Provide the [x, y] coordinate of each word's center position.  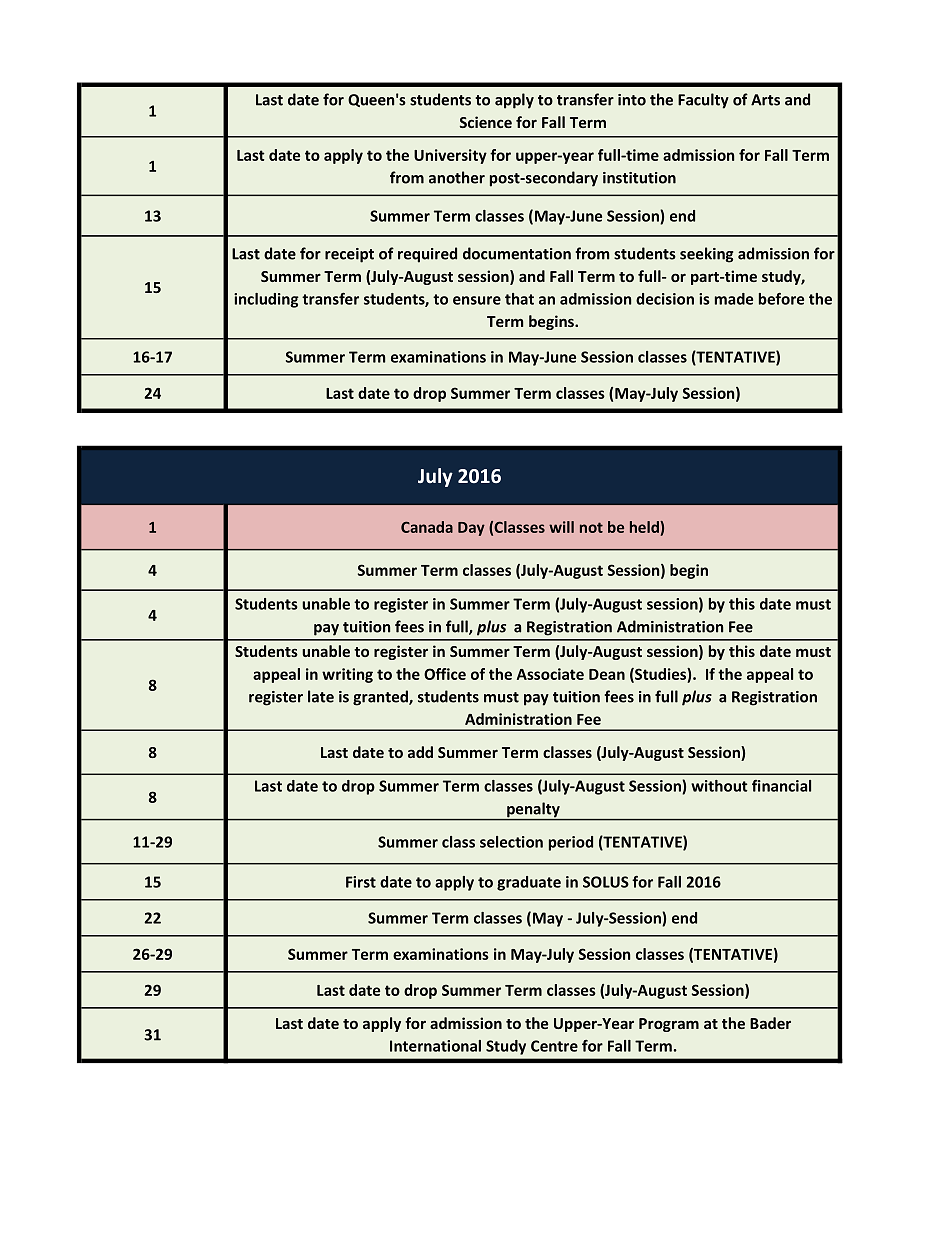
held [645, 527]
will [561, 527]
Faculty [703, 101]
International [435, 1046]
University [450, 156]
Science [486, 122]
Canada [427, 527]
